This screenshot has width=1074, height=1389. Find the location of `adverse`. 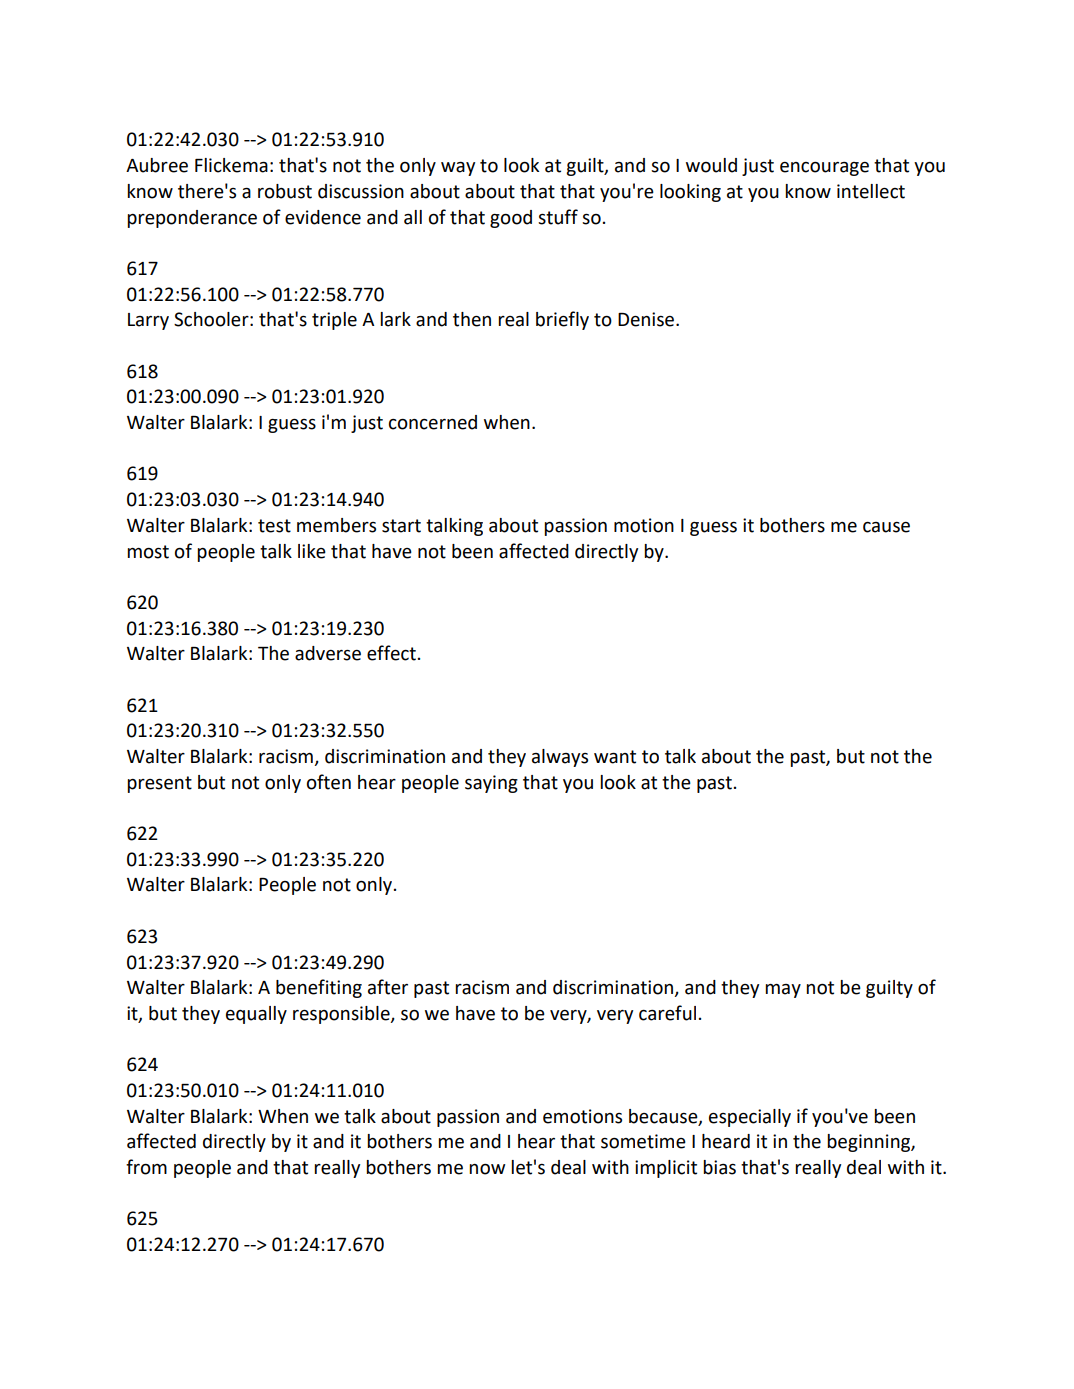

adverse is located at coordinates (328, 653).
